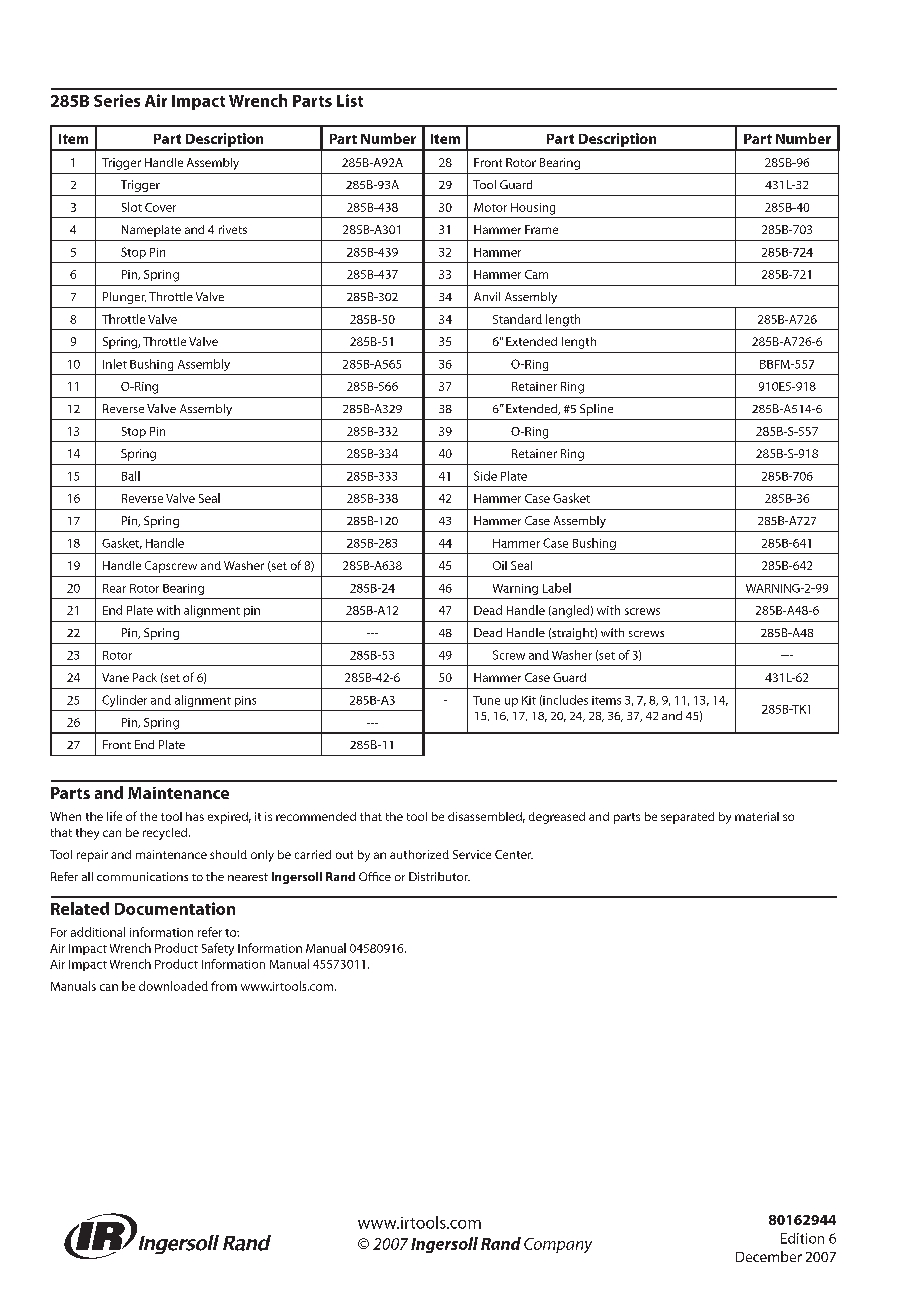 The image size is (924, 1311). Describe the element at coordinates (769, 1256) in the document. I see `December` at that location.
